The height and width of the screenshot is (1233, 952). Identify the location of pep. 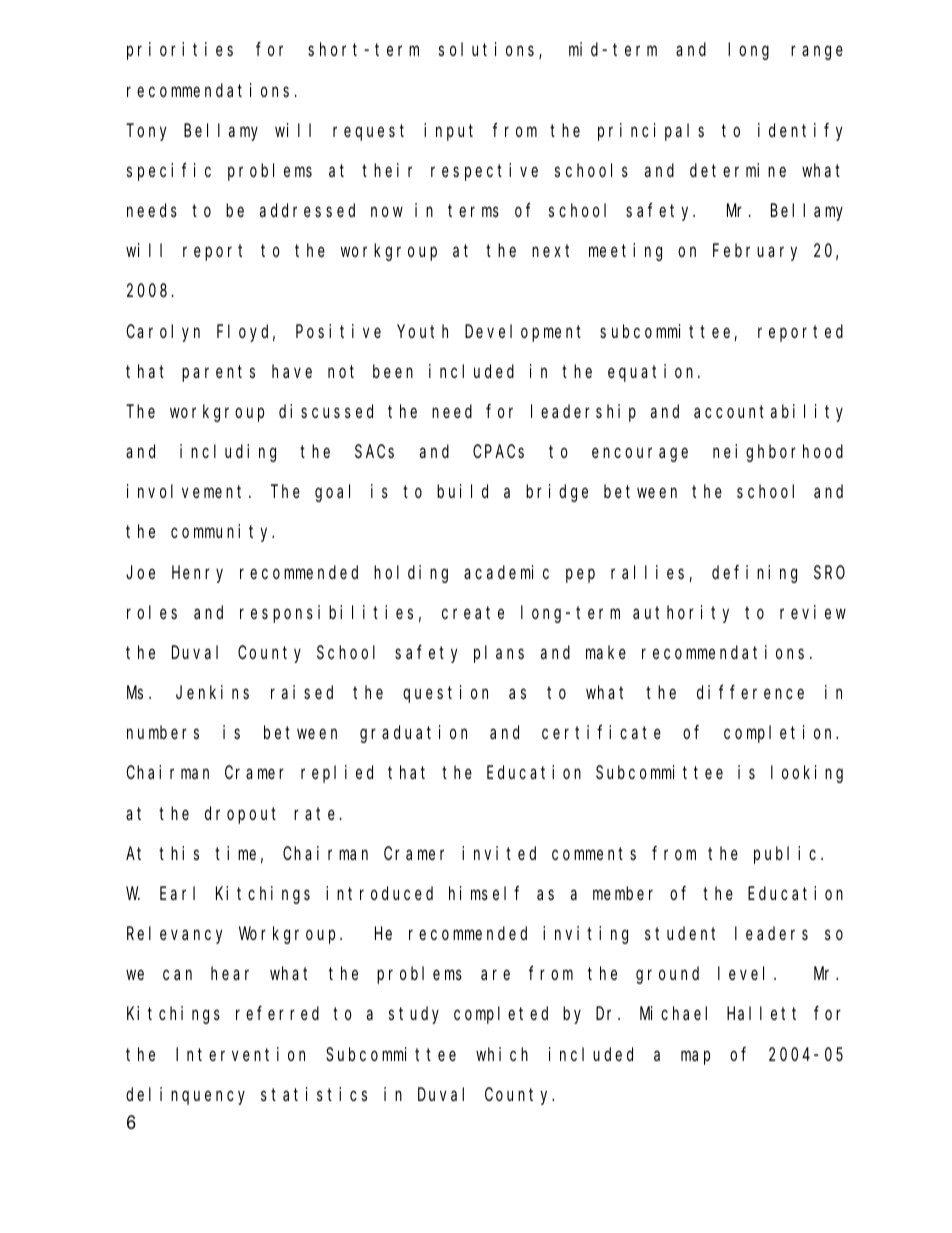
(580, 575).
